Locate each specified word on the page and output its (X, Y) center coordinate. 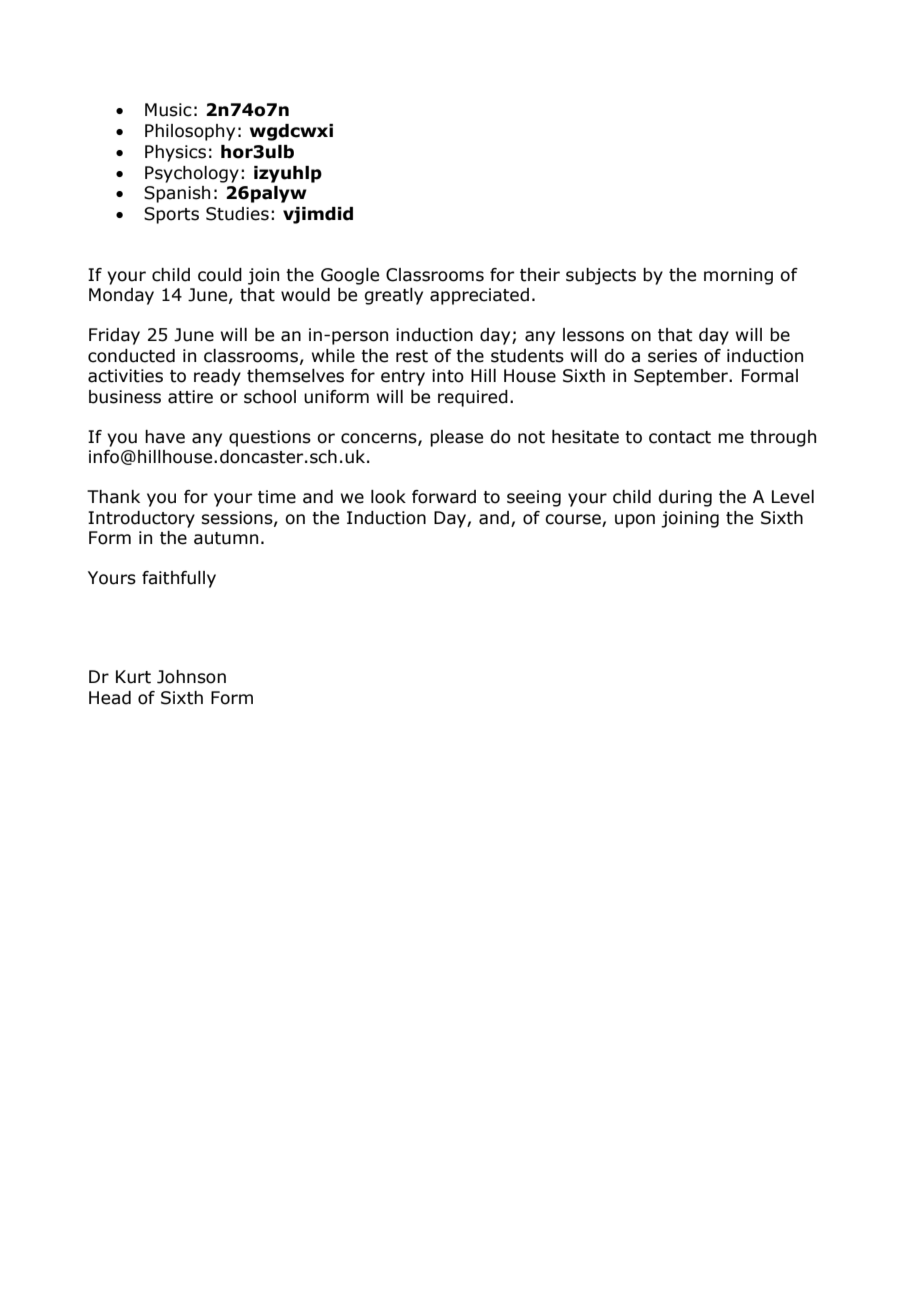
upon (635, 521)
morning (738, 276)
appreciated (479, 296)
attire (190, 397)
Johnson (191, 677)
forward (444, 497)
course (573, 519)
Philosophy (190, 132)
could (220, 275)
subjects (601, 276)
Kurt (133, 677)
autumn (226, 538)
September (682, 377)
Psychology (192, 174)
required (473, 398)
